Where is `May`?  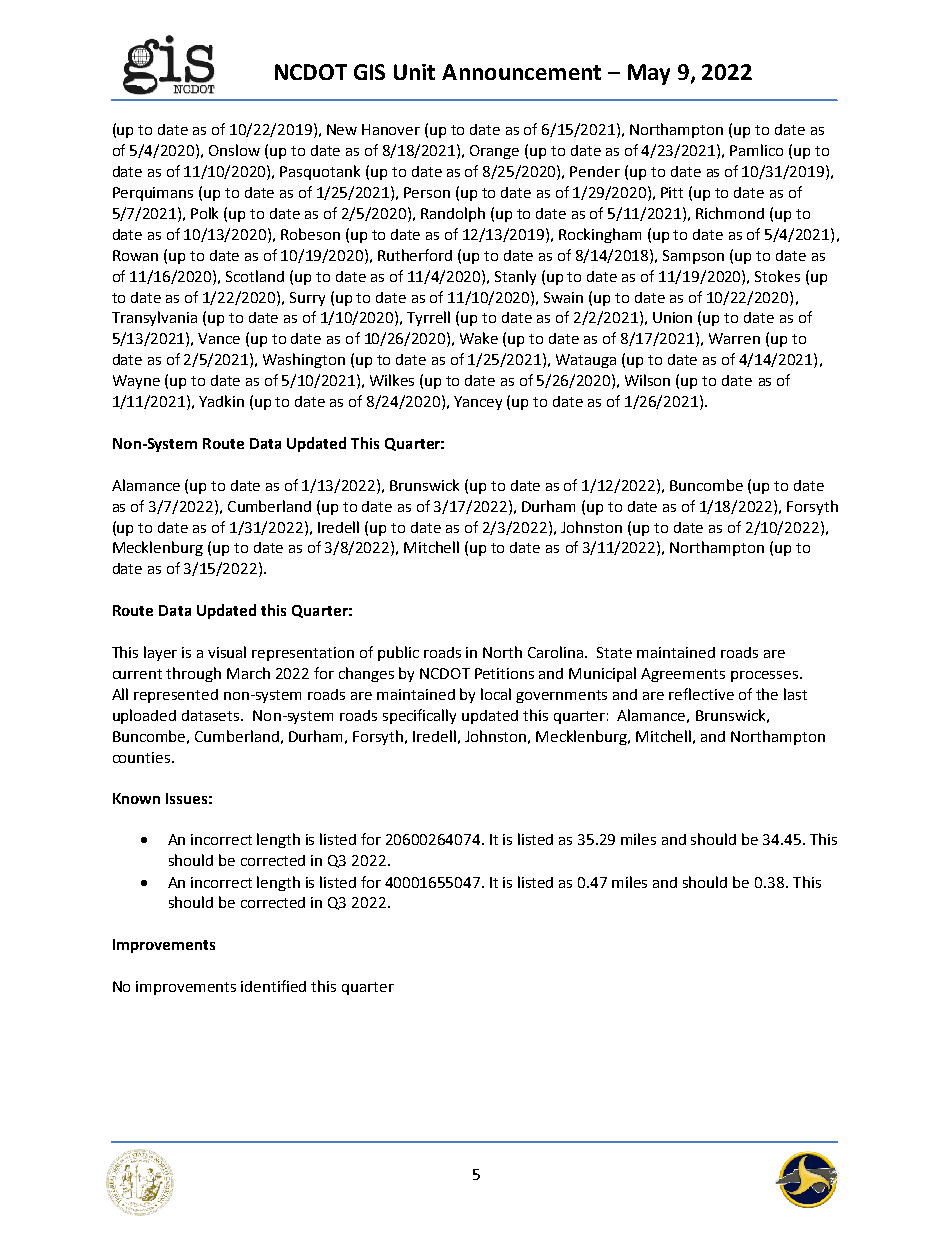 May is located at coordinates (649, 74).
